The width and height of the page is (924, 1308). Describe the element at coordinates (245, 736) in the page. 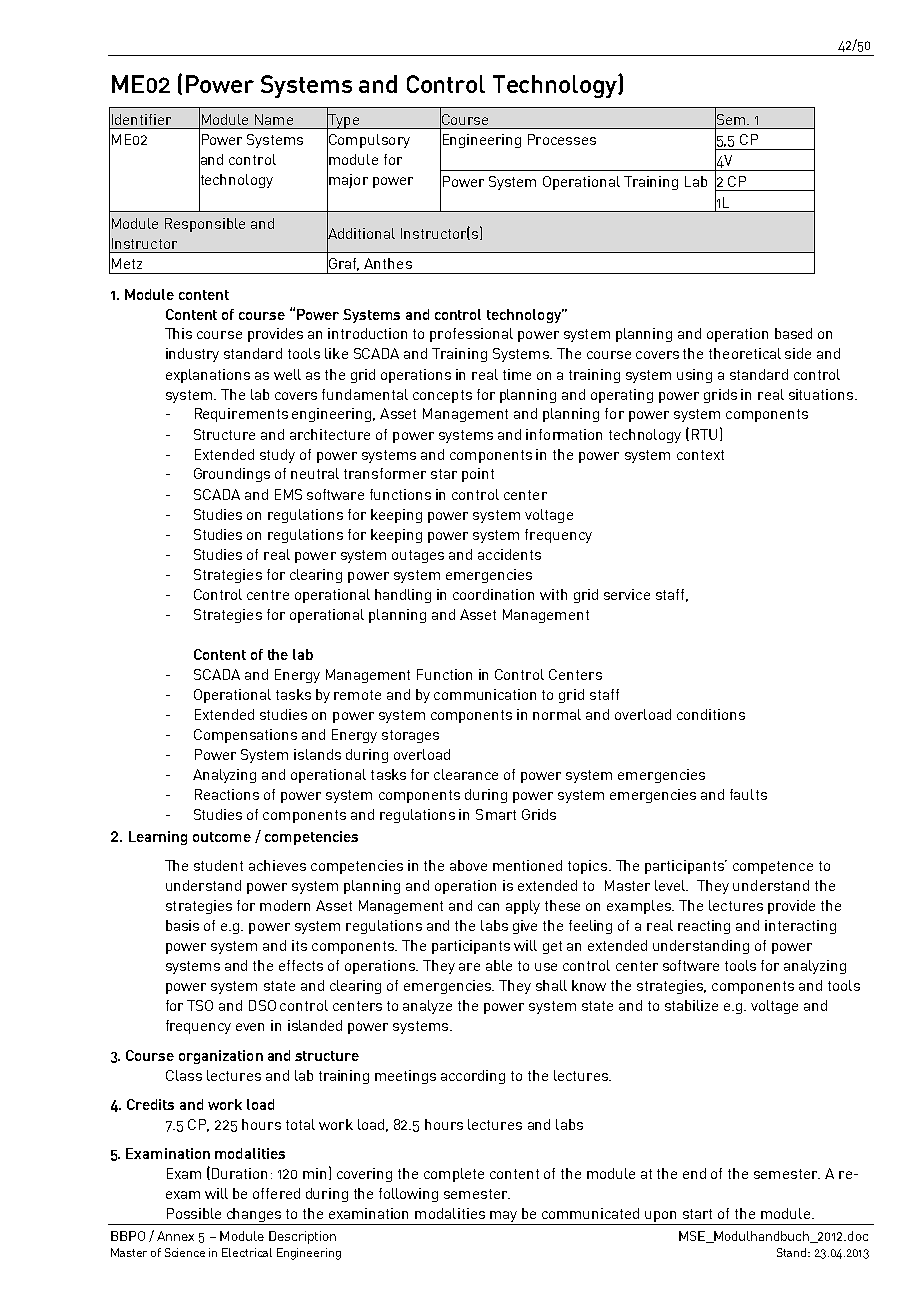

I see `Compensations` at that location.
